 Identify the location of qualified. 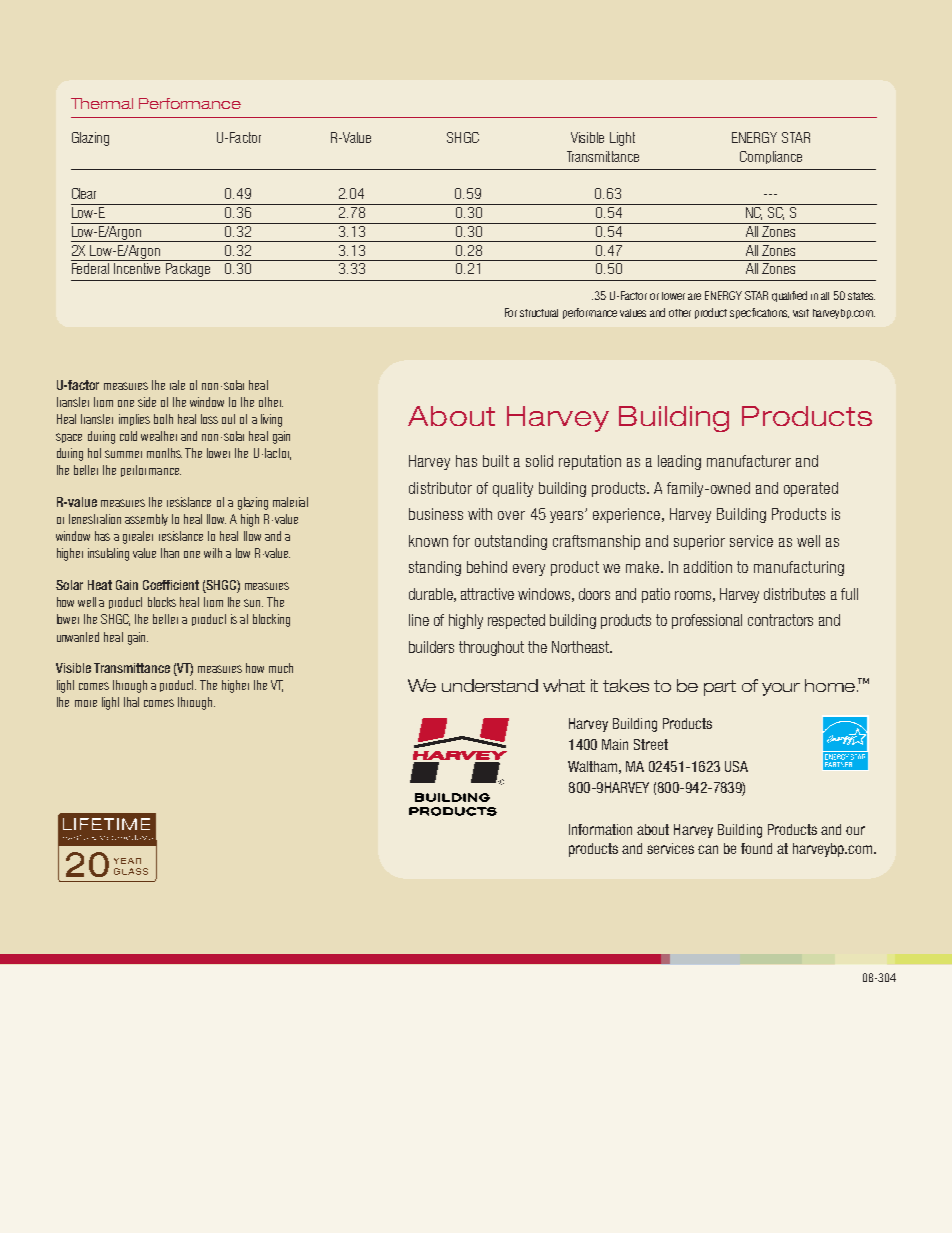
(789, 296).
